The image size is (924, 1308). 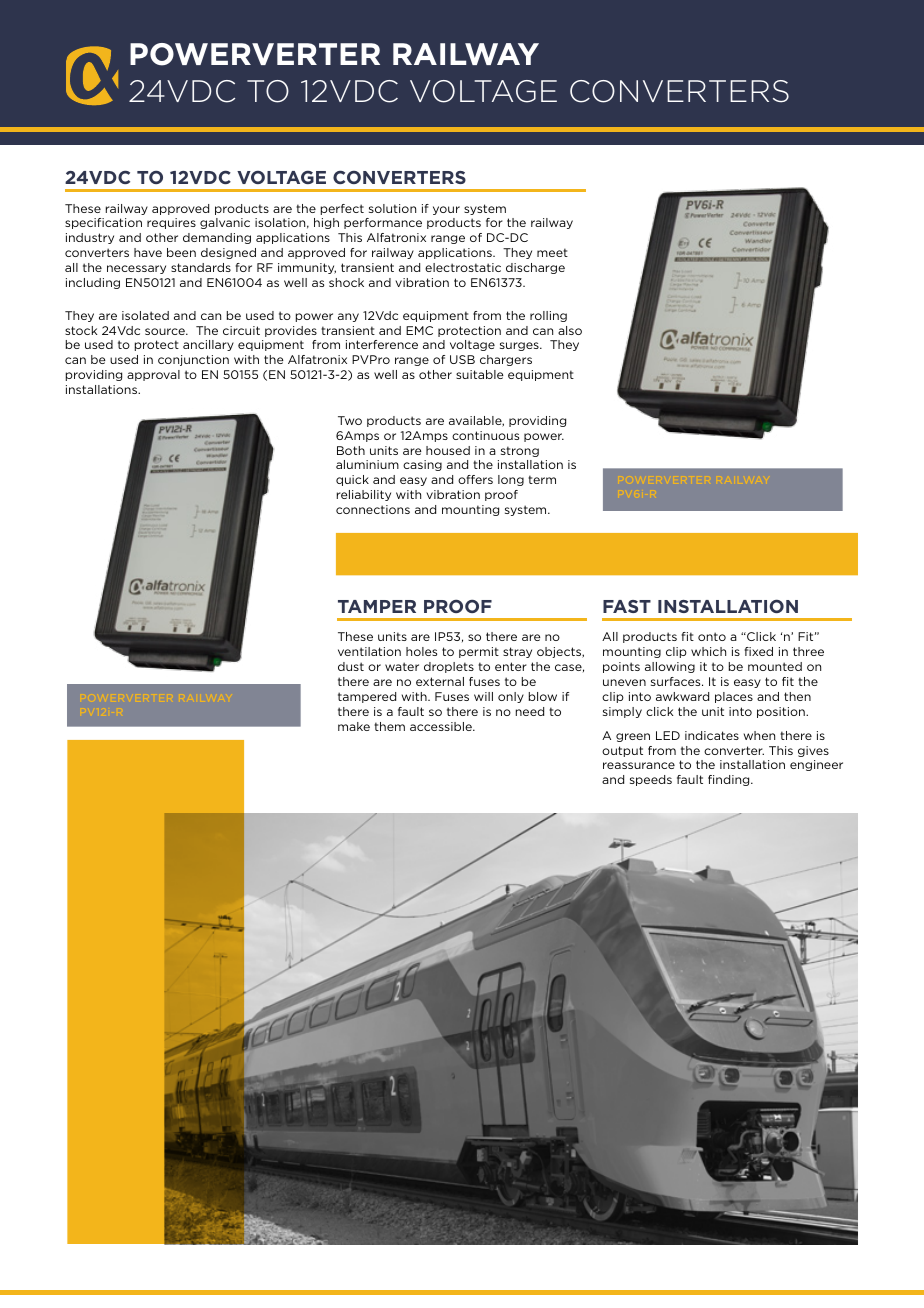 What do you see at coordinates (354, 726) in the image?
I see `make` at bounding box center [354, 726].
